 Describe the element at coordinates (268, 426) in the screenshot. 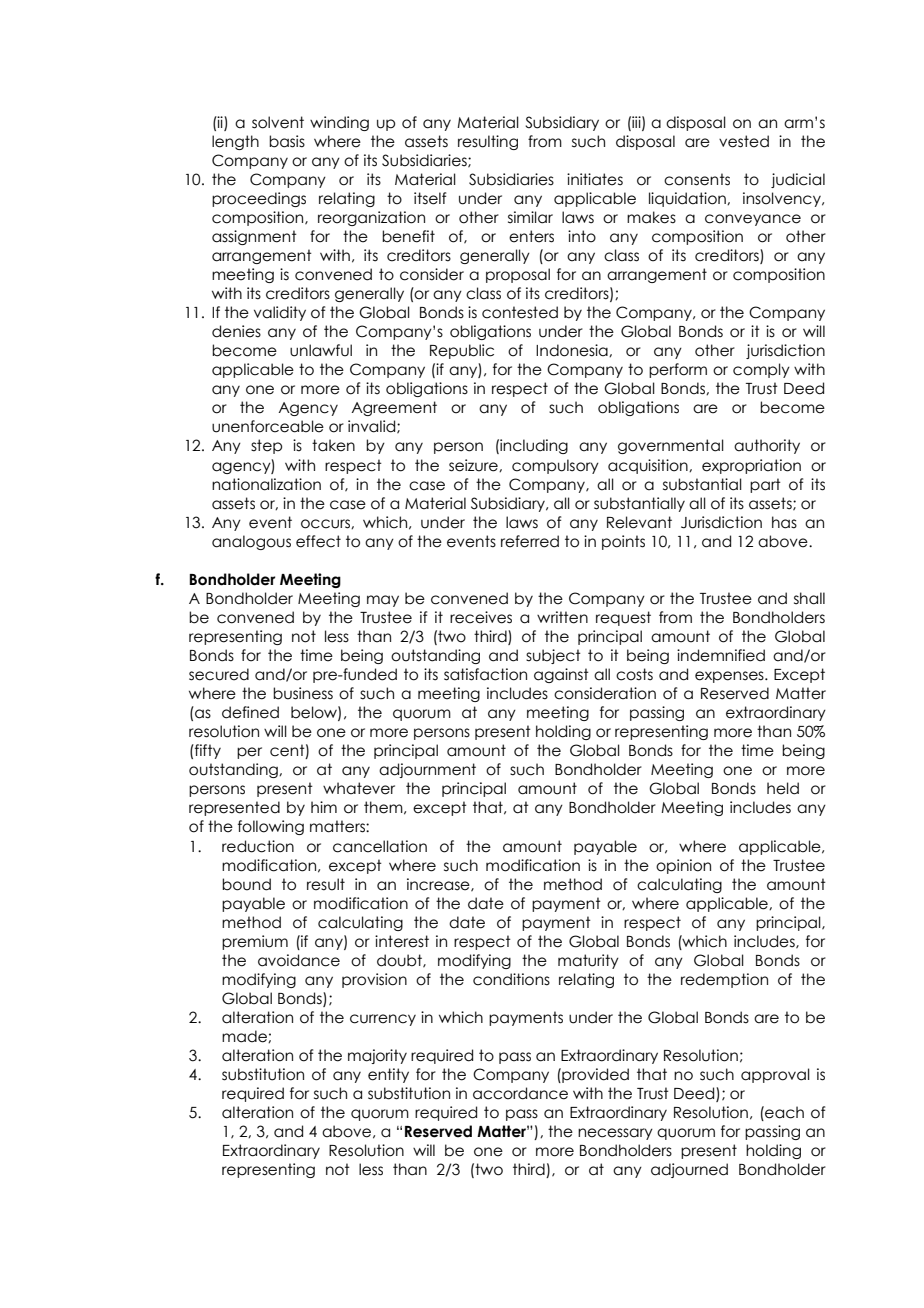

I see `unenforceable` at that location.
